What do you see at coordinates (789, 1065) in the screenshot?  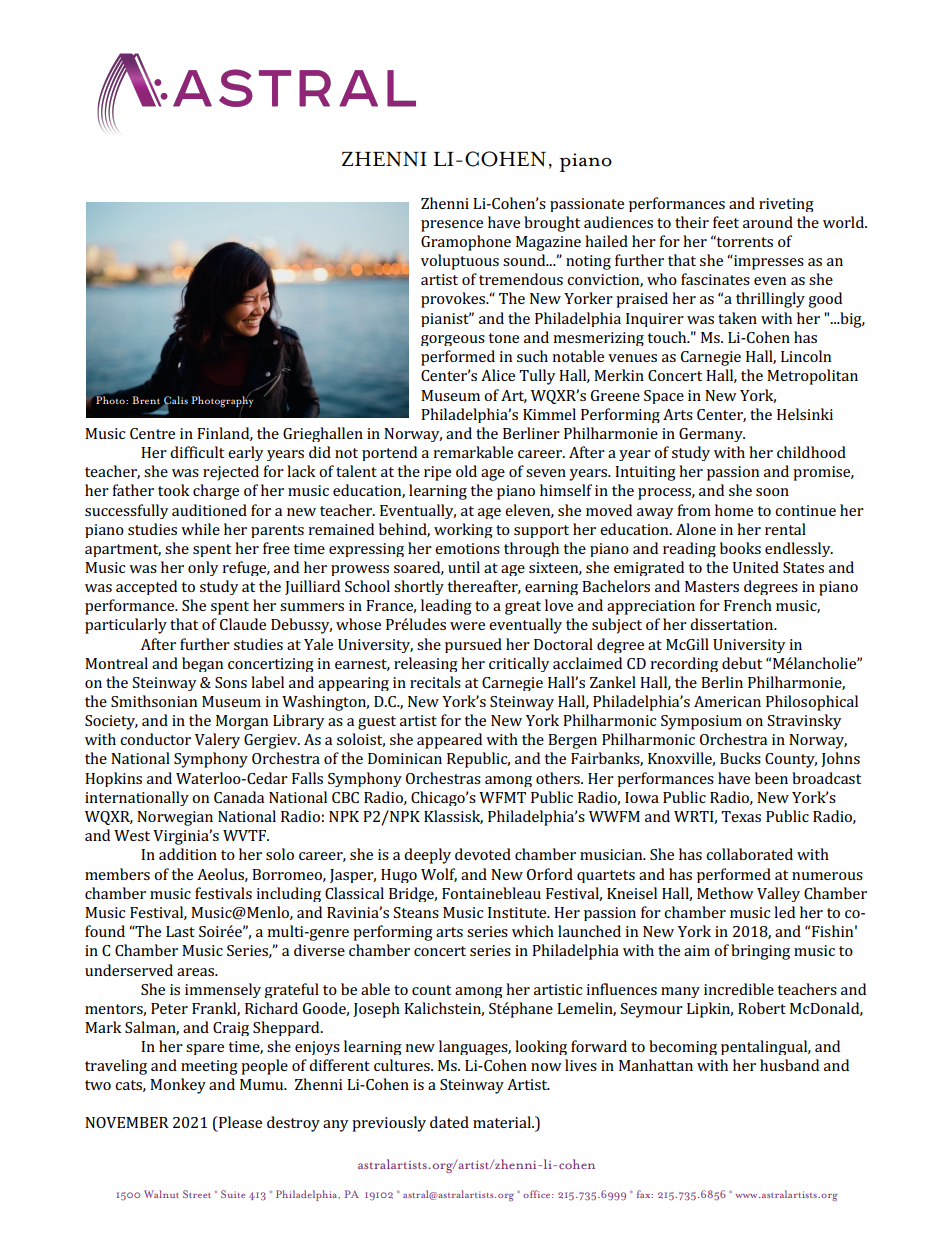 I see `husband` at bounding box center [789, 1065].
